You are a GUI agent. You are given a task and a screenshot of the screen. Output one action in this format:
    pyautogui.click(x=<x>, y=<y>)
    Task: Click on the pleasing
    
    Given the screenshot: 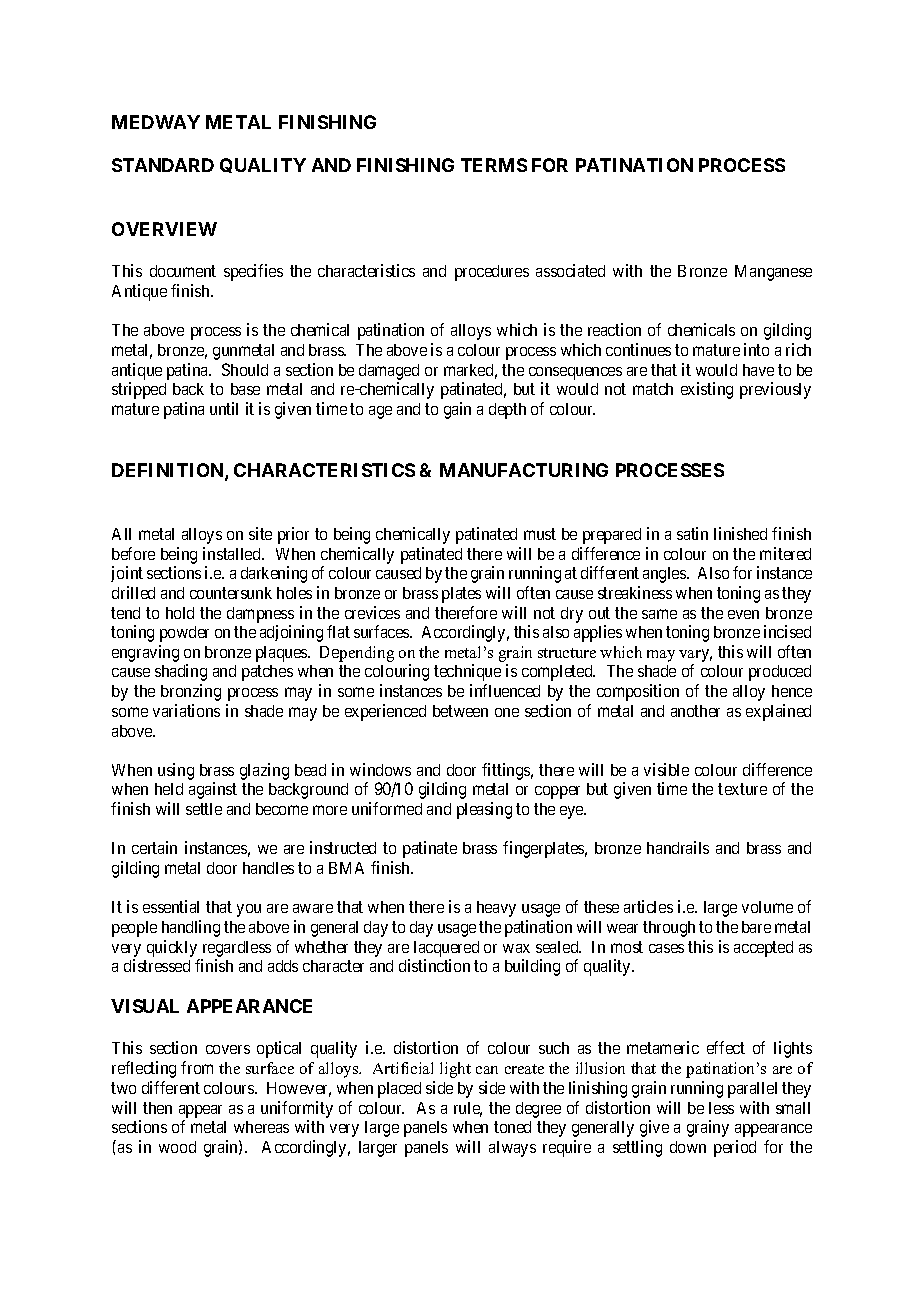 What is the action you would take?
    pyautogui.click(x=484, y=810)
